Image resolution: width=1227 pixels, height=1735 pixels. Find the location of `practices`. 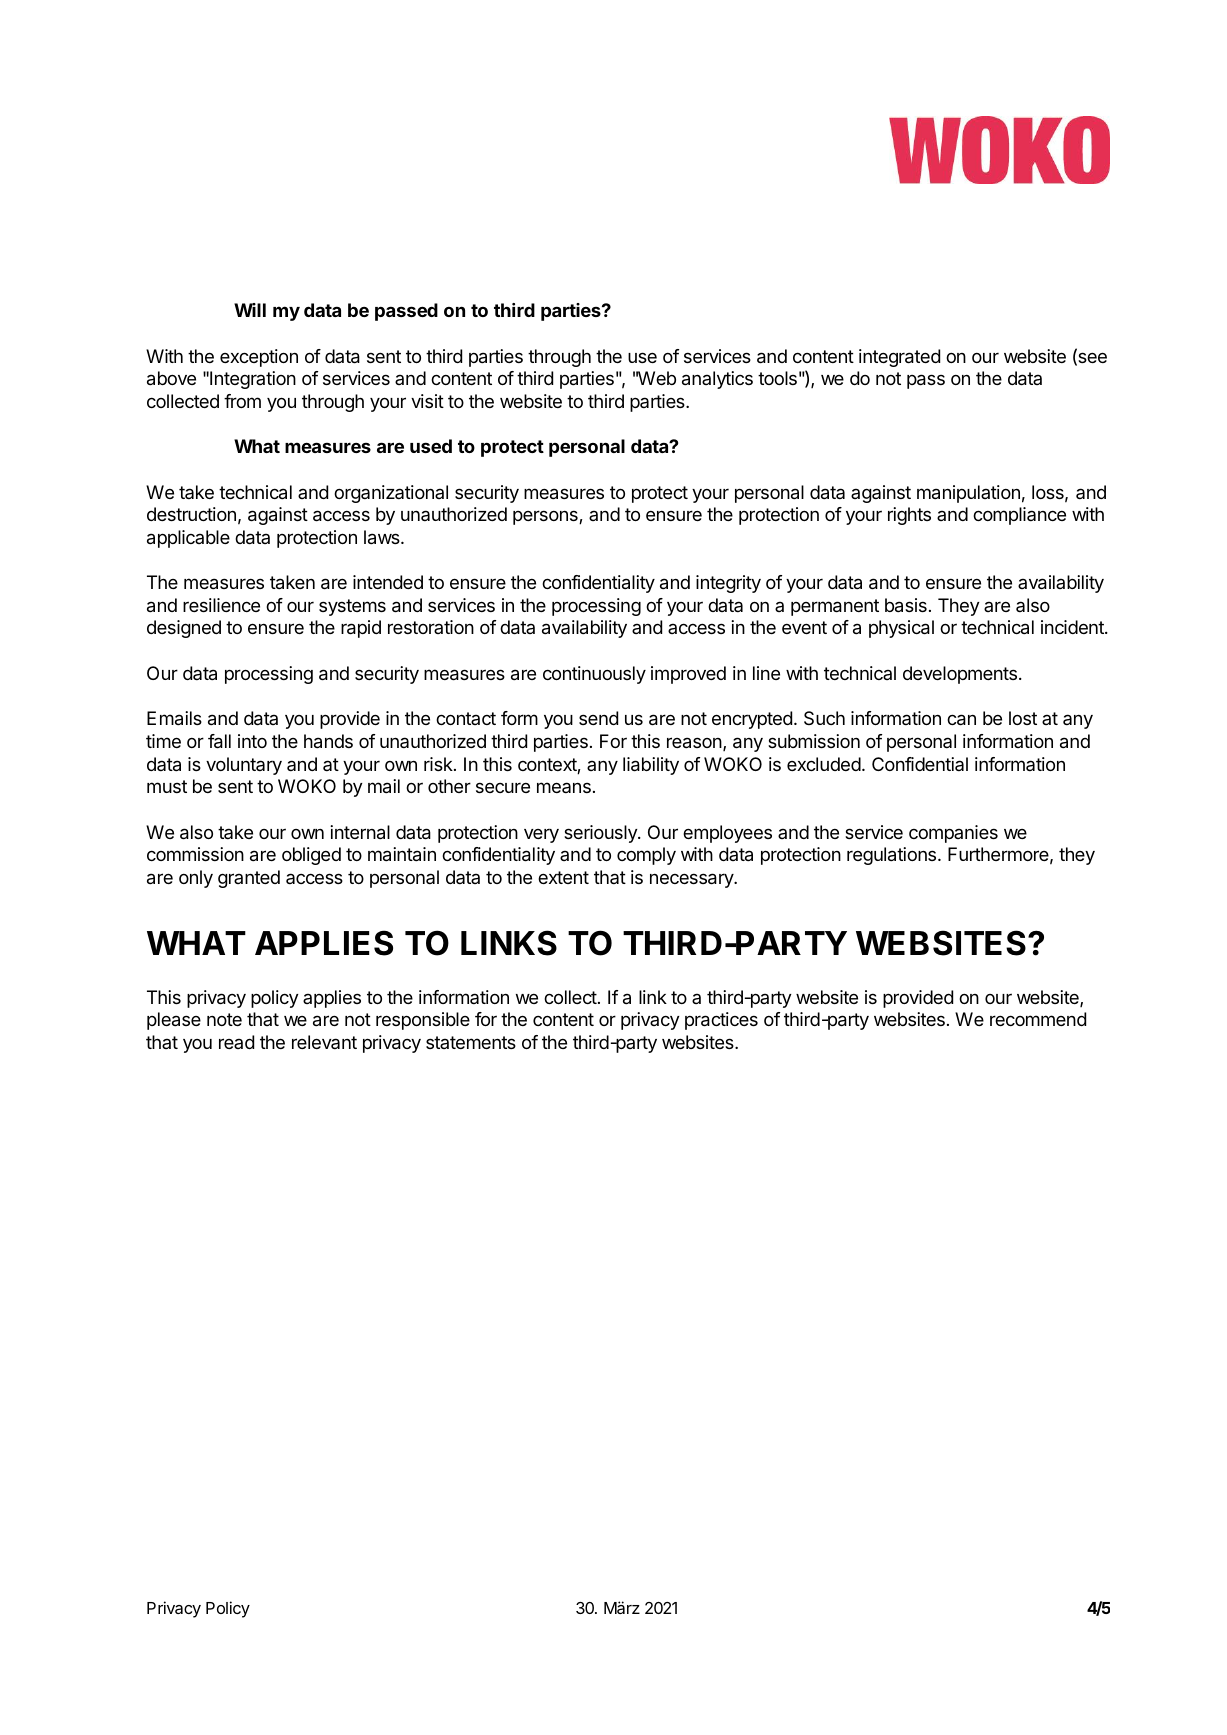

practices is located at coordinates (721, 1021).
